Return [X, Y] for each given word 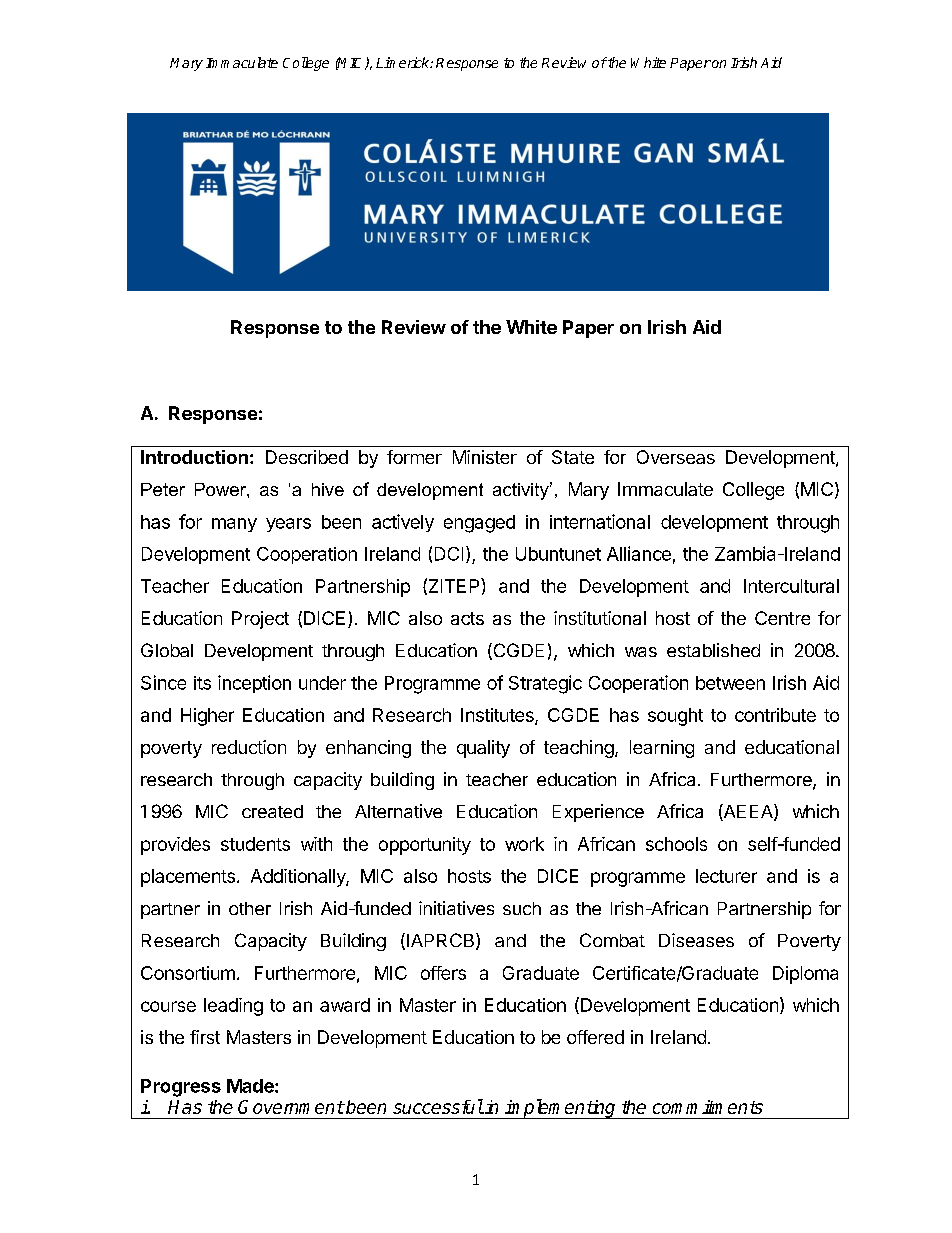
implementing [560, 1109]
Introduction [194, 457]
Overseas [676, 457]
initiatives [456, 908]
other [250, 908]
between [730, 683]
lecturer [726, 876]
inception [254, 684]
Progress [181, 1088]
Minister [485, 457]
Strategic [545, 684]
